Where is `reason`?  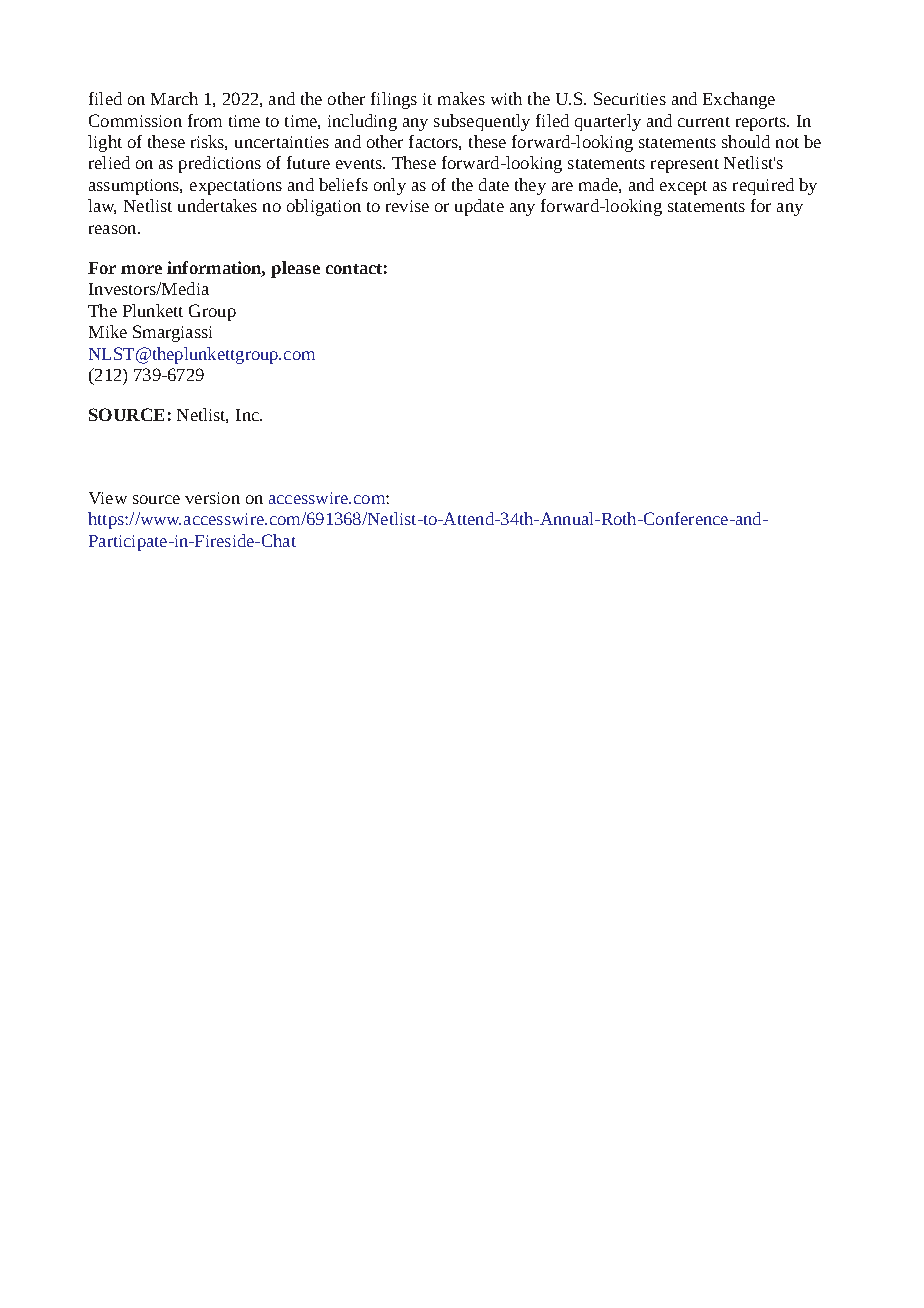
reason is located at coordinates (114, 229).
